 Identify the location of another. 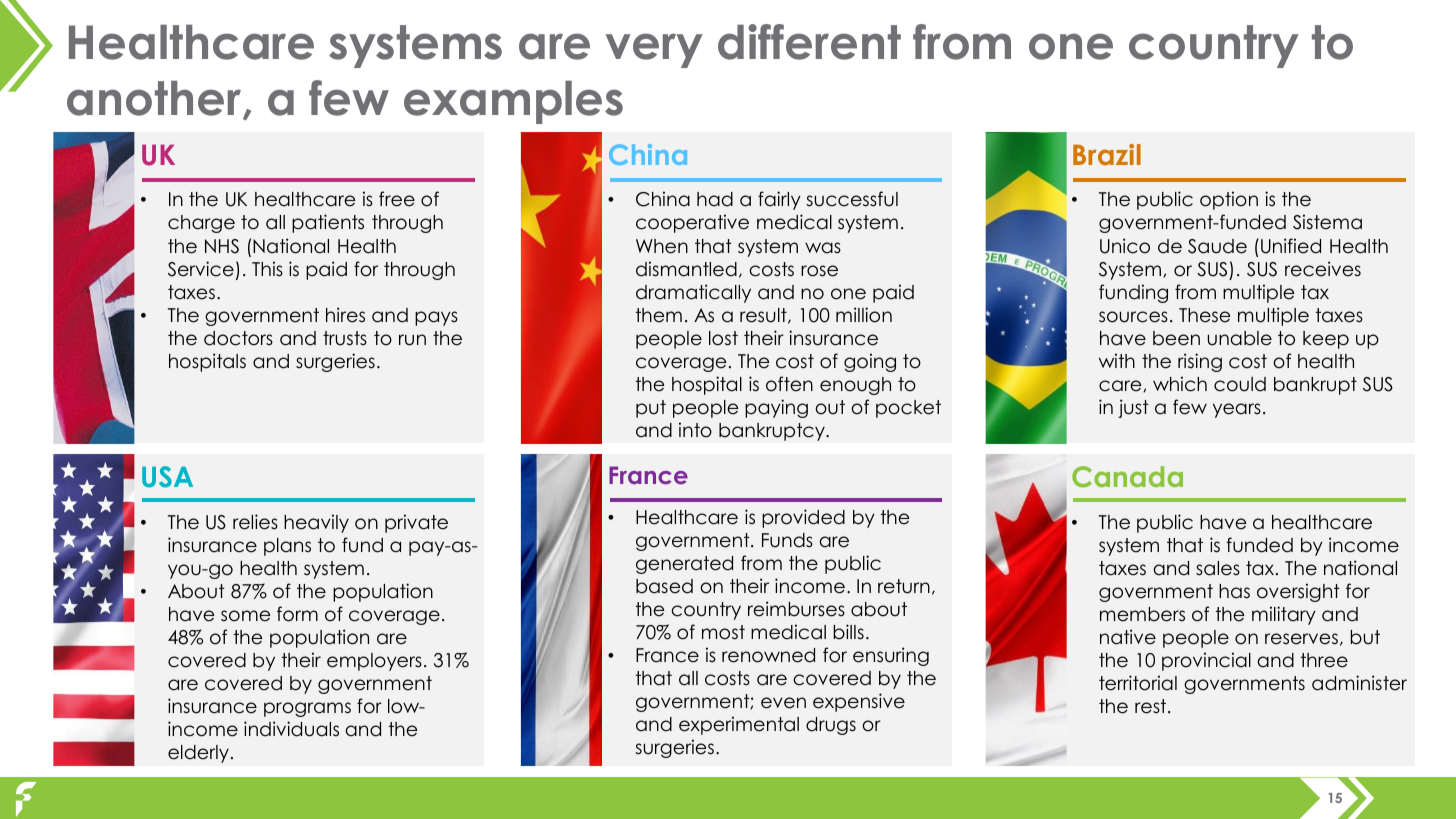
(155, 100).
